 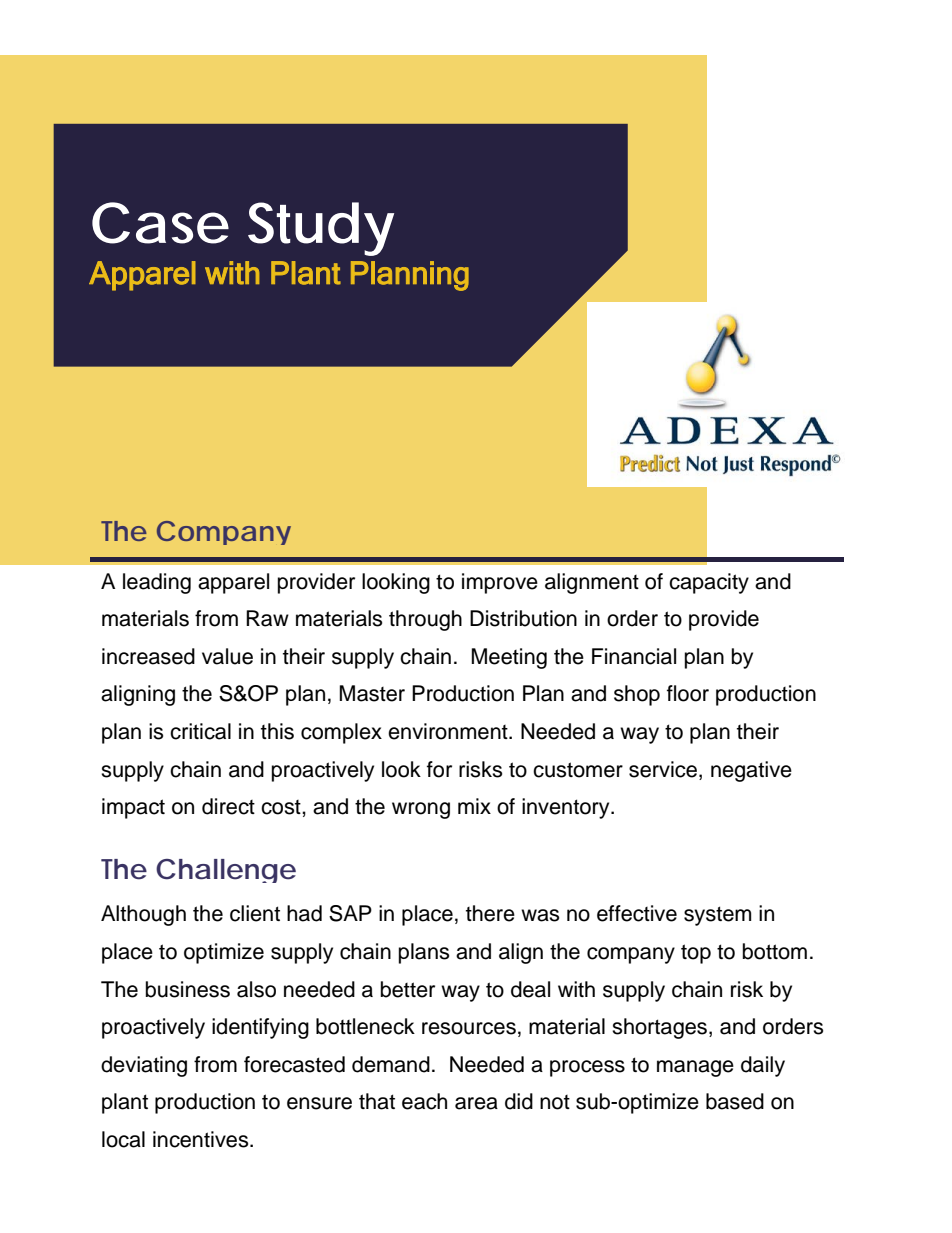 I want to click on area, so click(x=476, y=1103).
